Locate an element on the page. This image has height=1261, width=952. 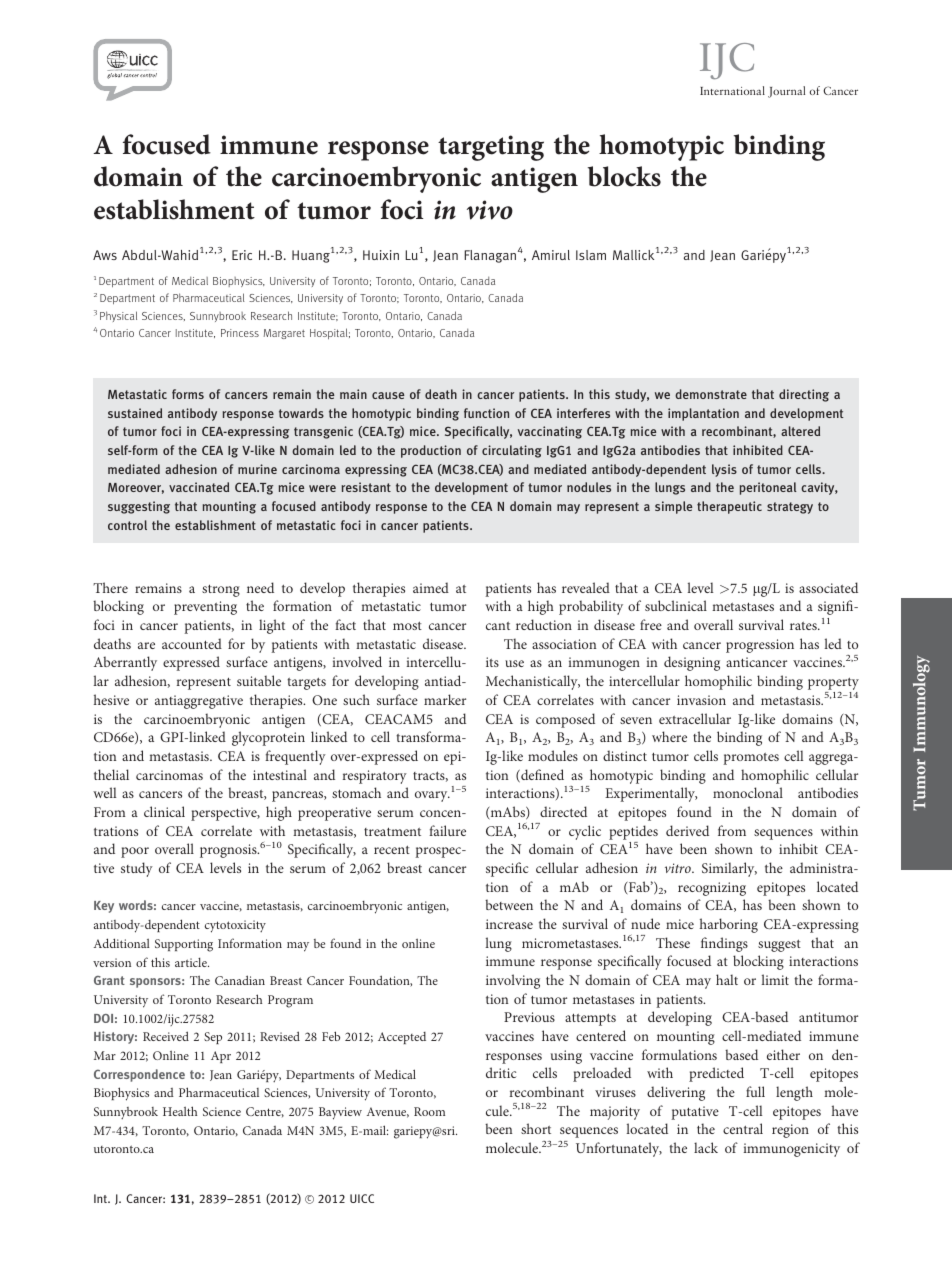
Journal is located at coordinates (786, 92).
